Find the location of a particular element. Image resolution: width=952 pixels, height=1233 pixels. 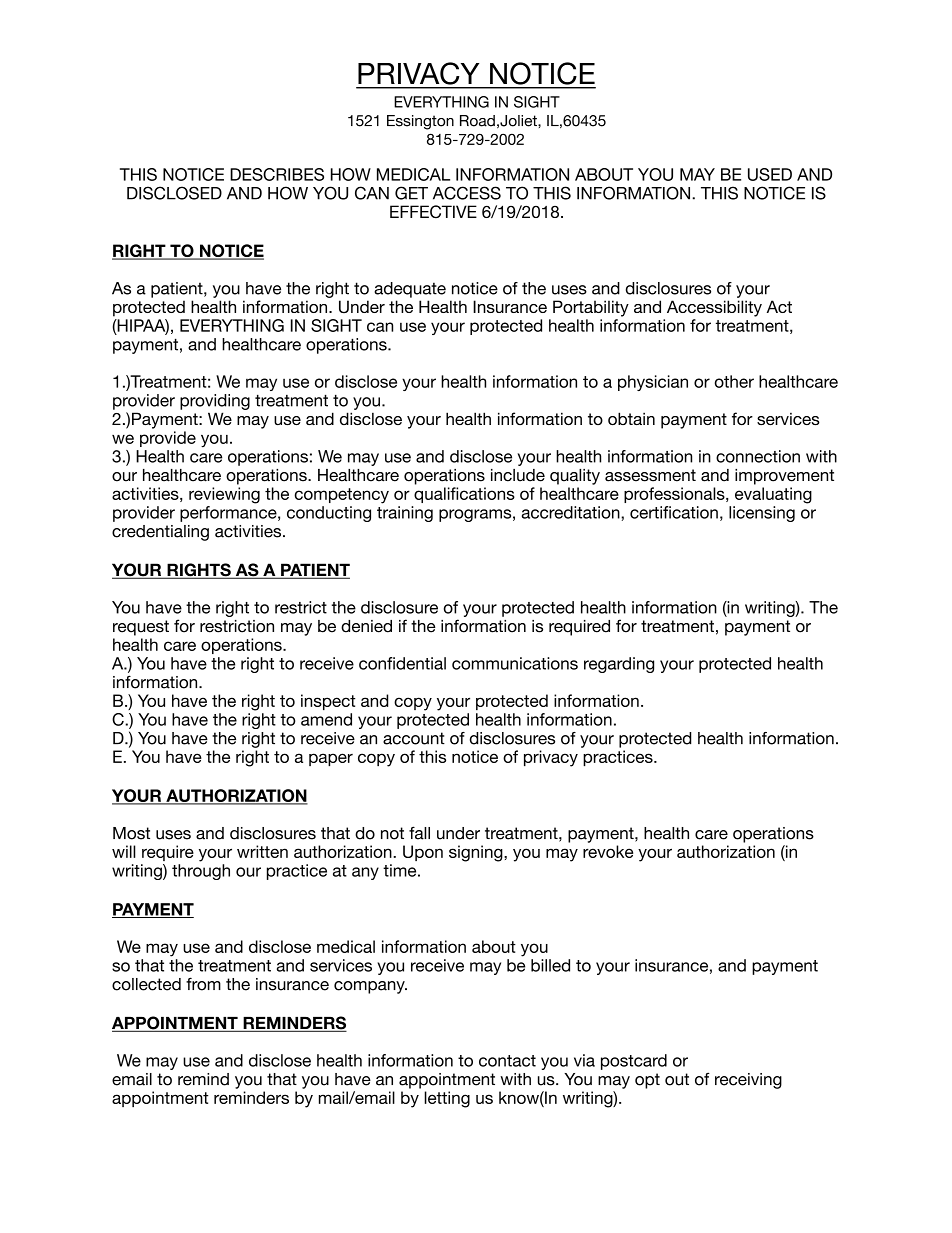

DESCRIBES is located at coordinates (277, 174).
